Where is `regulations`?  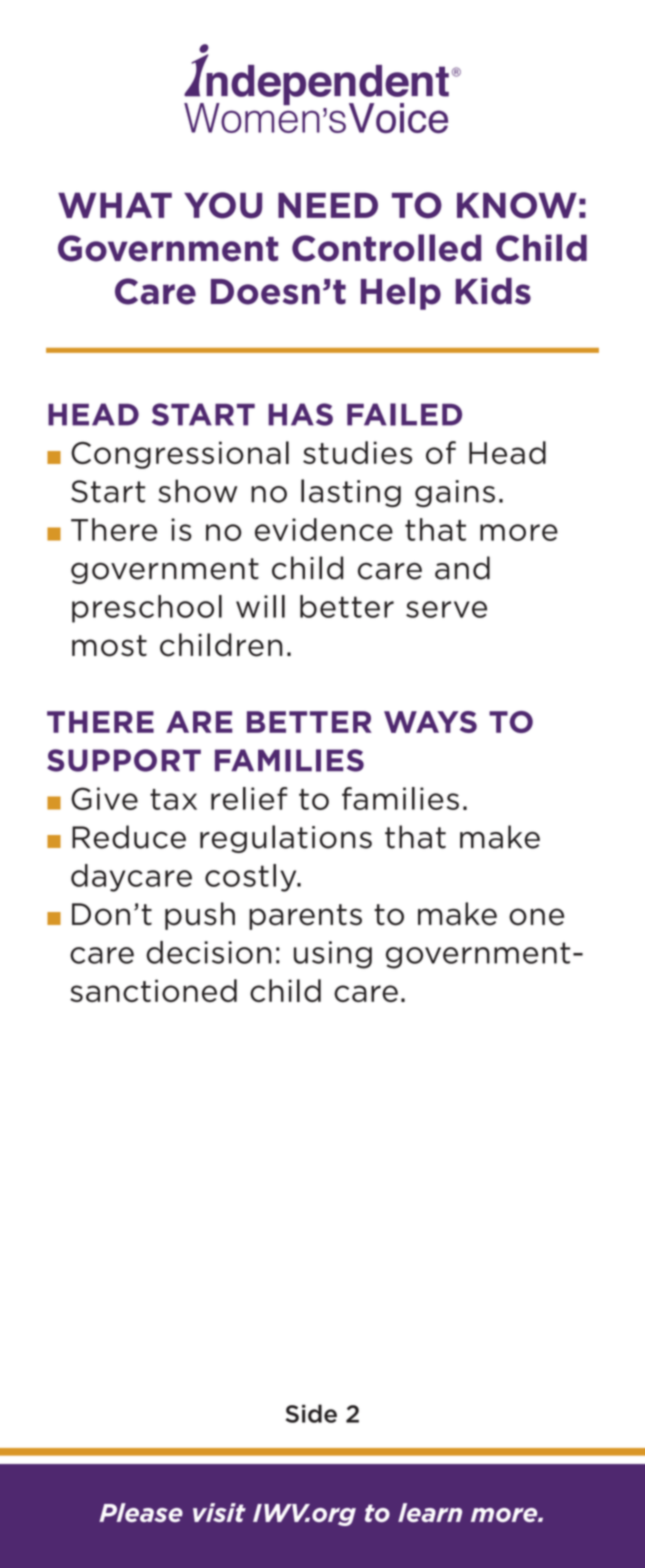
regulations is located at coordinates (286, 839).
